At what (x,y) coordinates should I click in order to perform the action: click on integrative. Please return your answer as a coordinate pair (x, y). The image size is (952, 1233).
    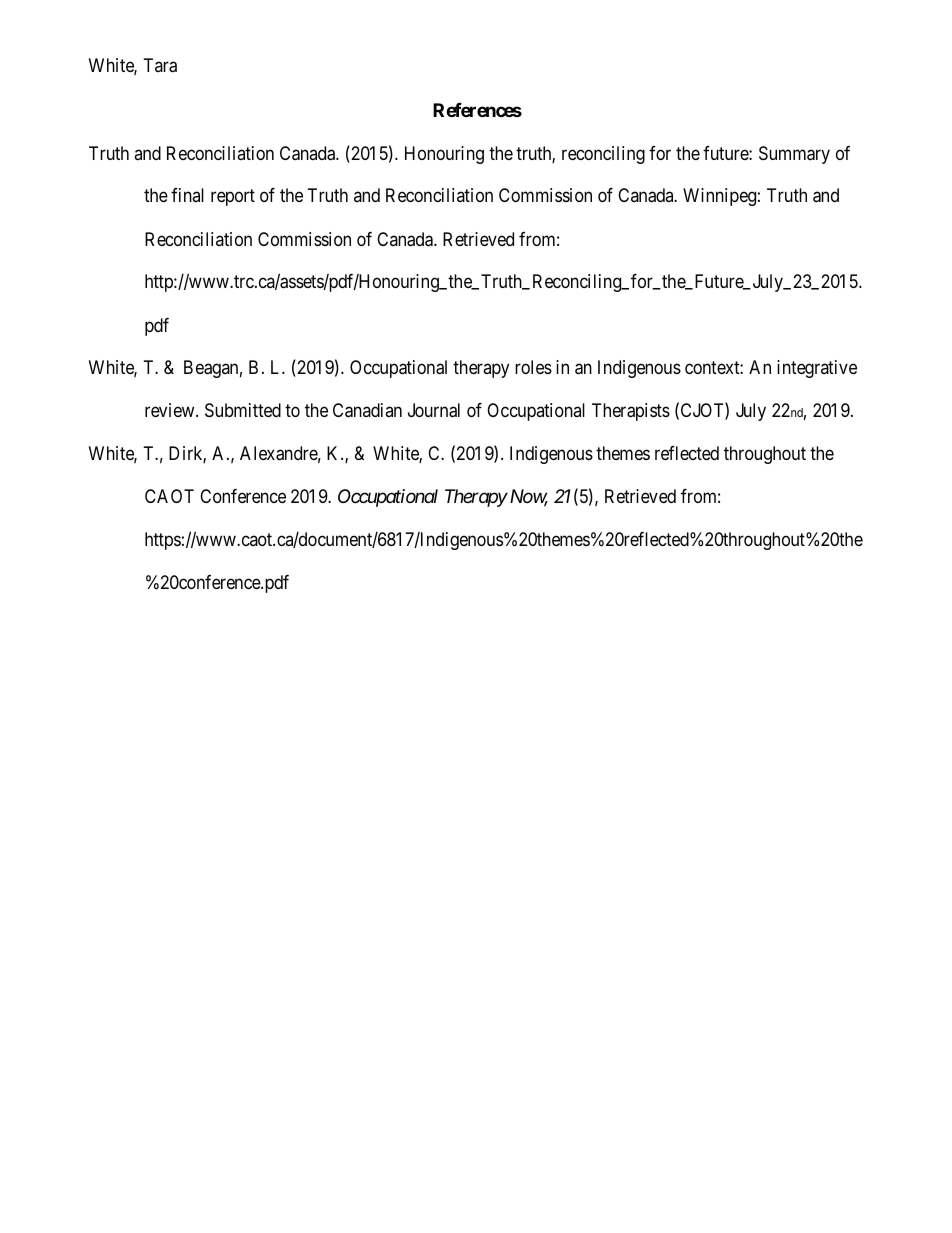
    Looking at the image, I should click on (817, 369).
